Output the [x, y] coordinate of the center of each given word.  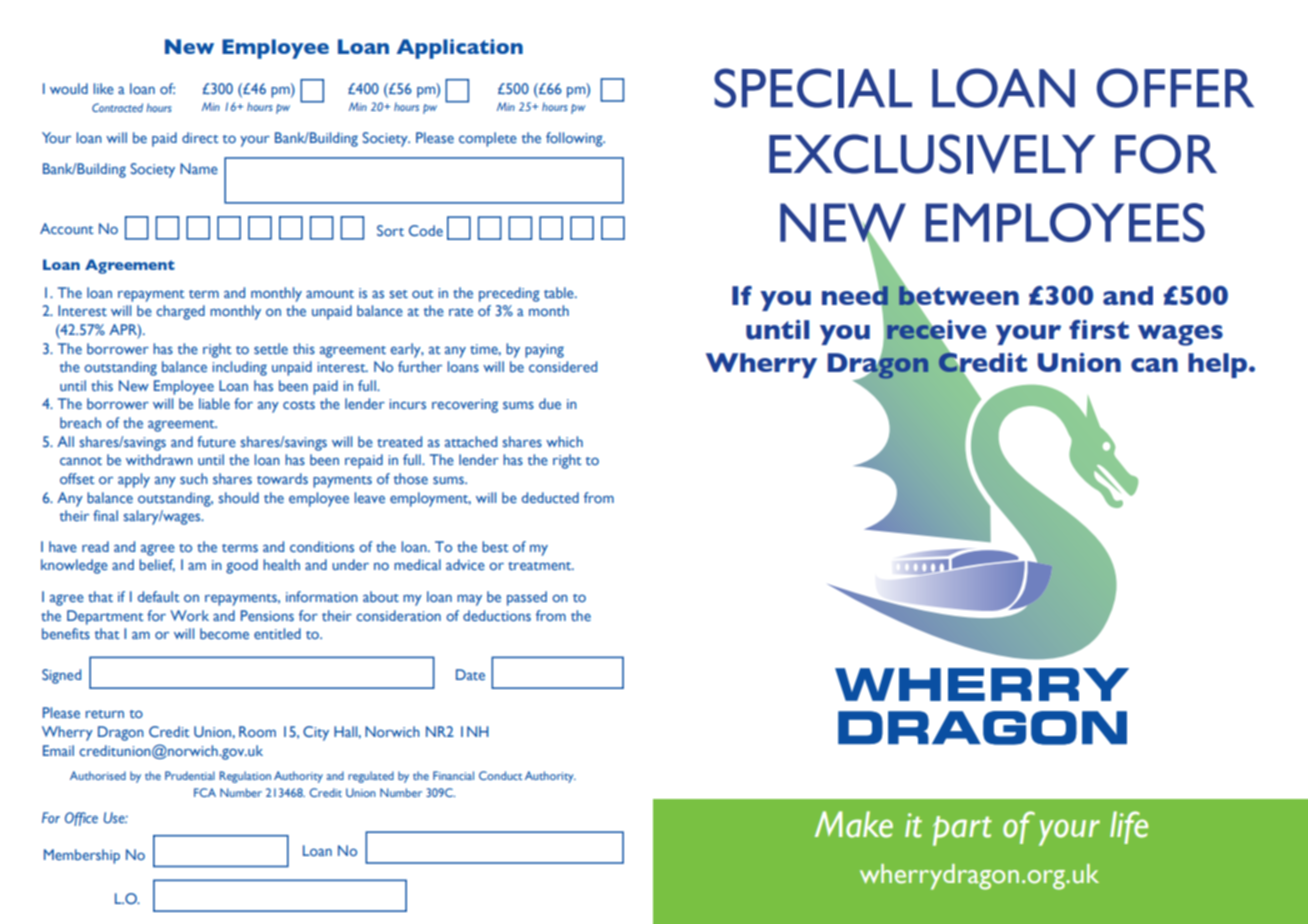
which [564, 441]
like [104, 88]
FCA [205, 792]
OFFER [1175, 88]
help [1219, 365]
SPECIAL [813, 88]
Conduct [500, 775]
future [216, 441]
